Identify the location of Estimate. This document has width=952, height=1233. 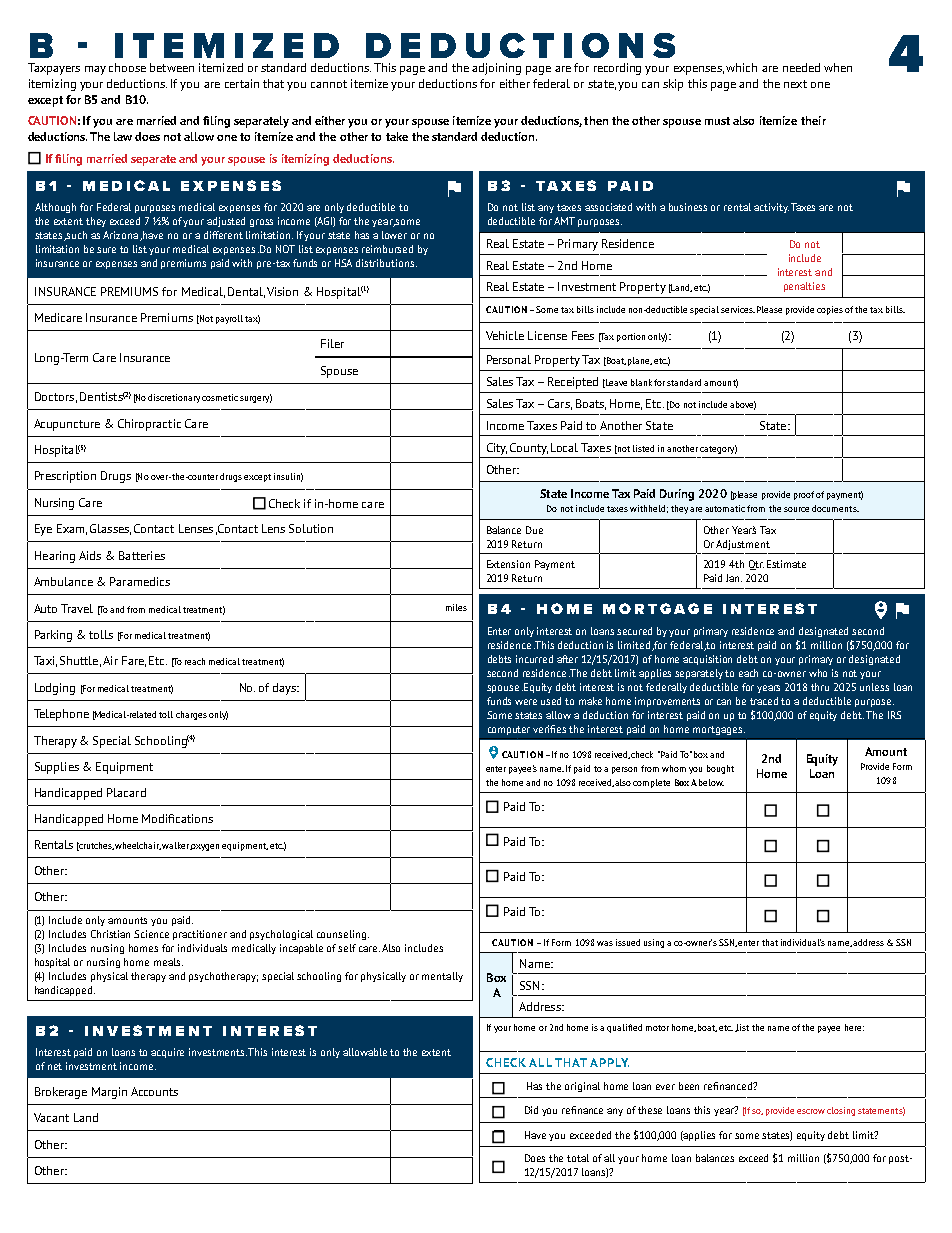
(786, 564).
